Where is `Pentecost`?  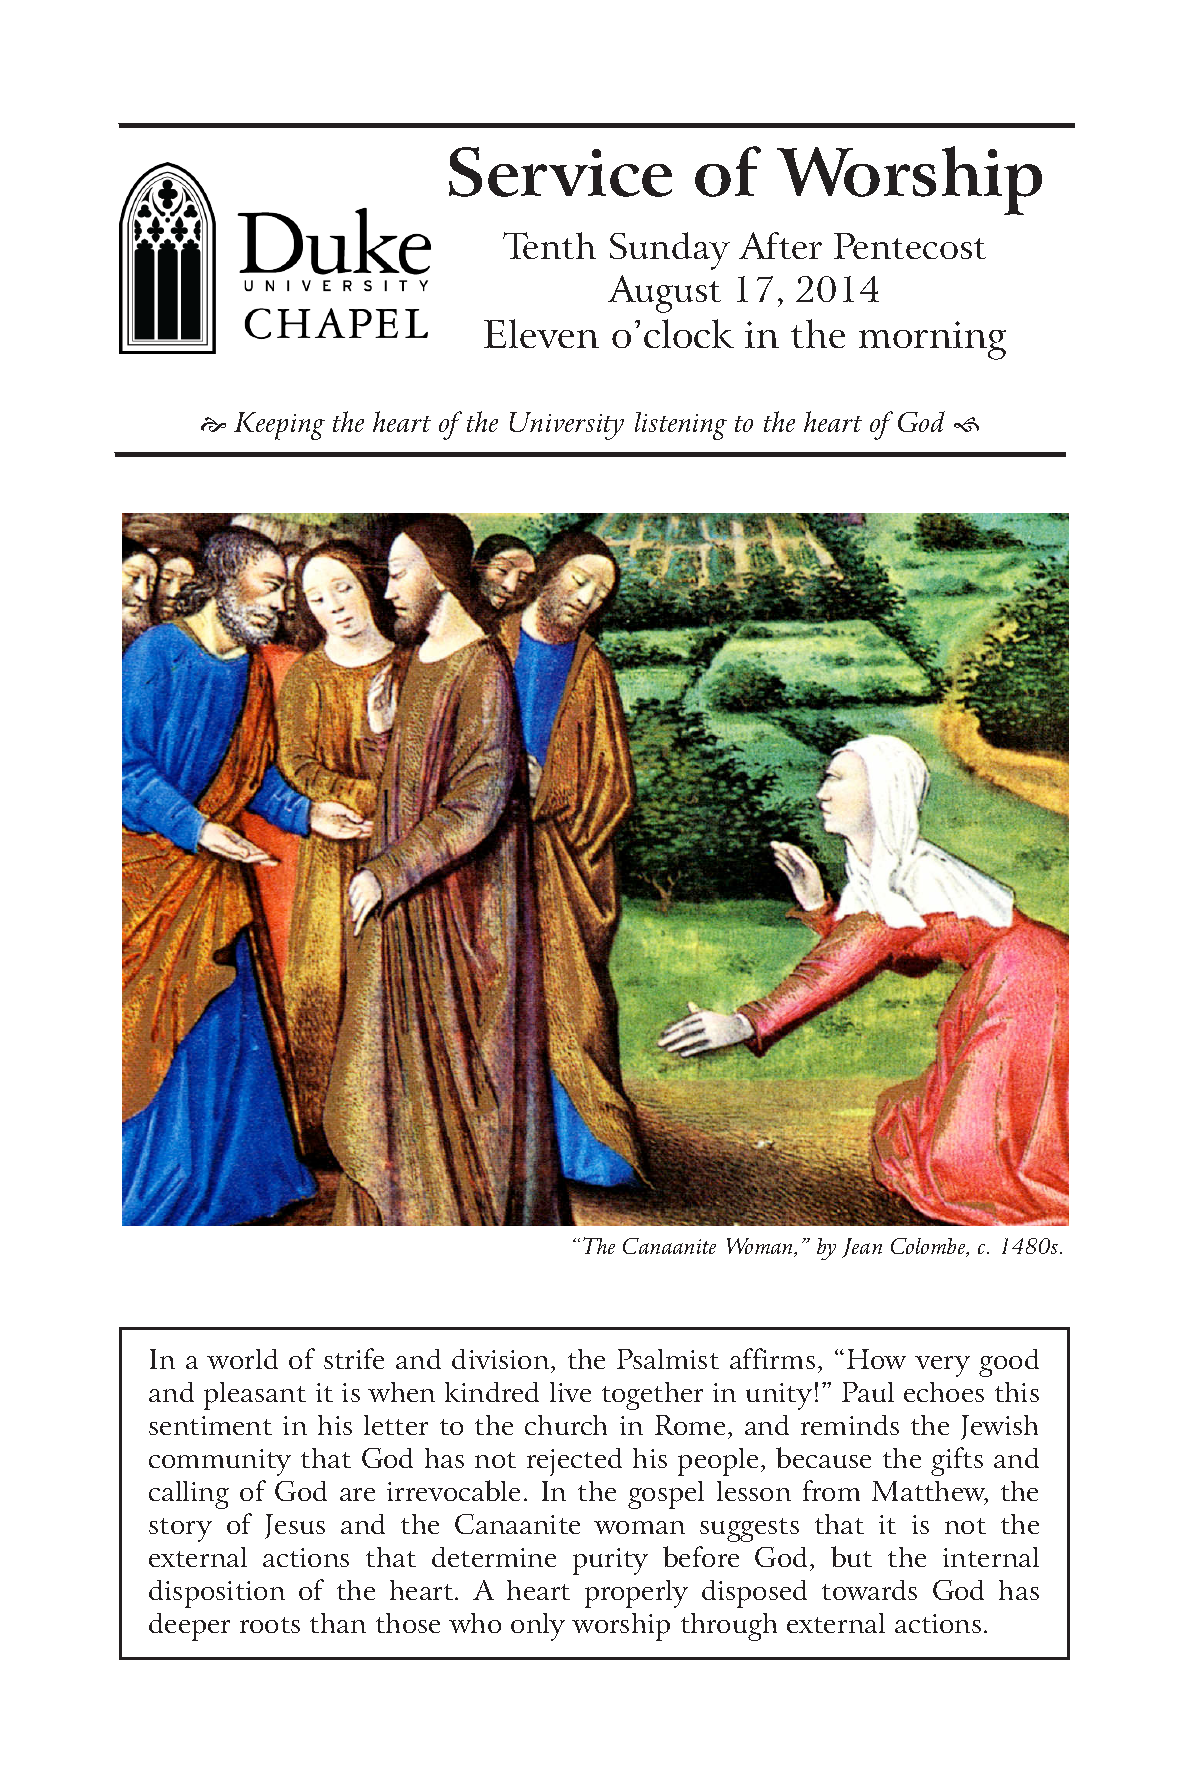 Pentecost is located at coordinates (910, 246).
